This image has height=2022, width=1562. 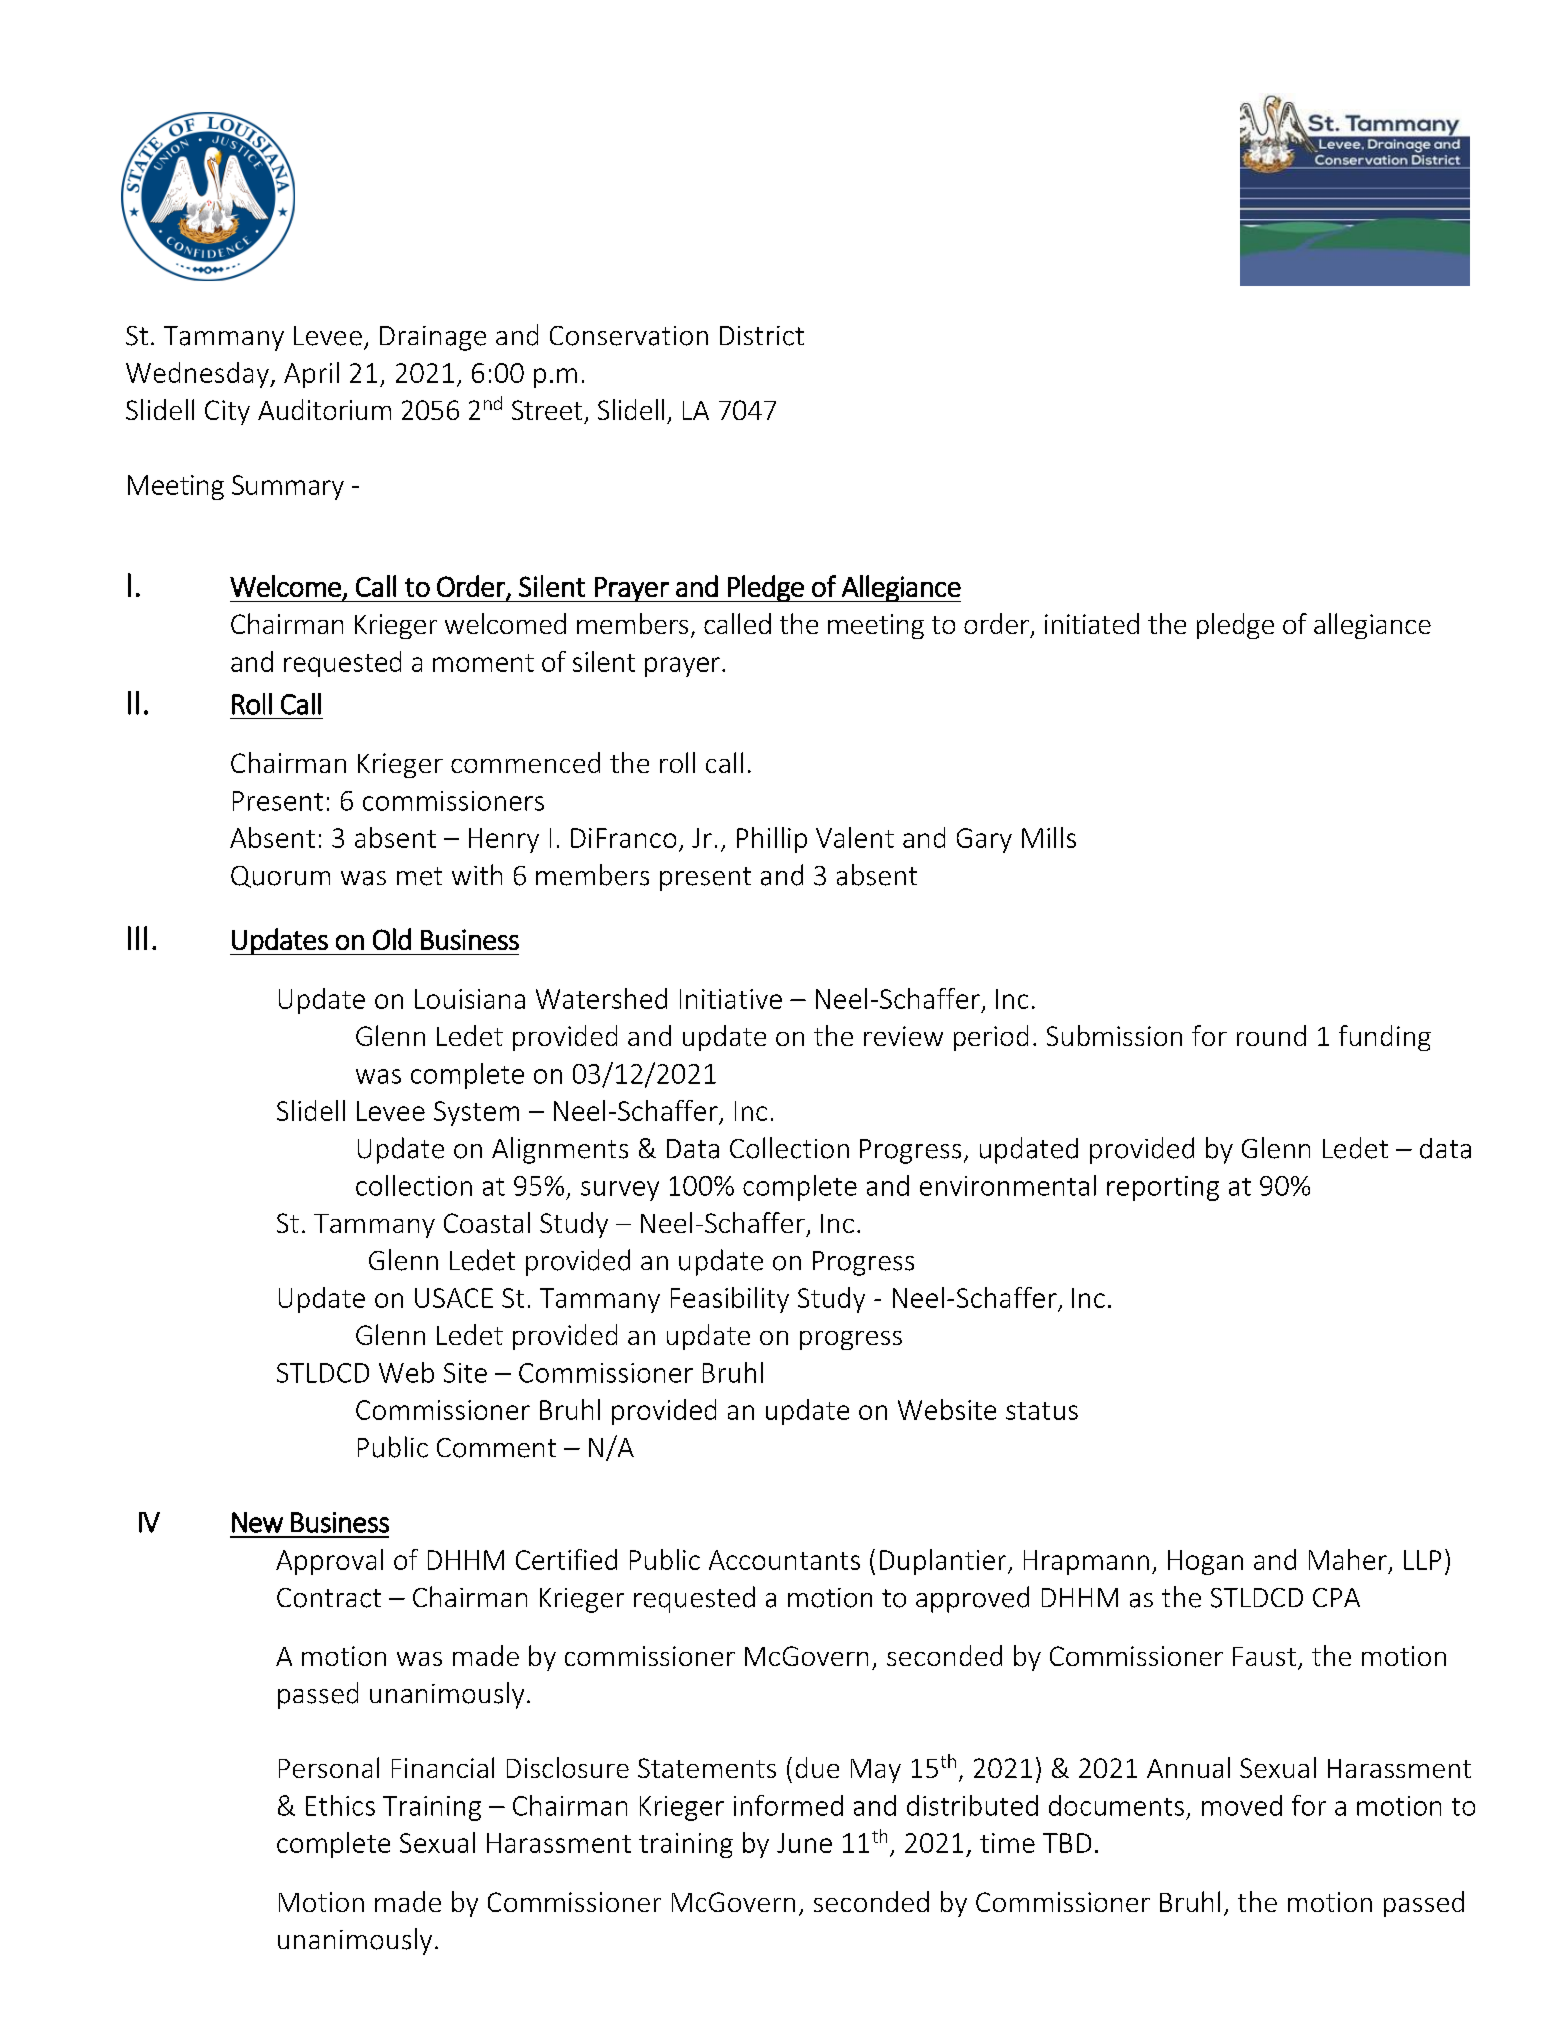 What do you see at coordinates (311, 375) in the image?
I see `April` at bounding box center [311, 375].
